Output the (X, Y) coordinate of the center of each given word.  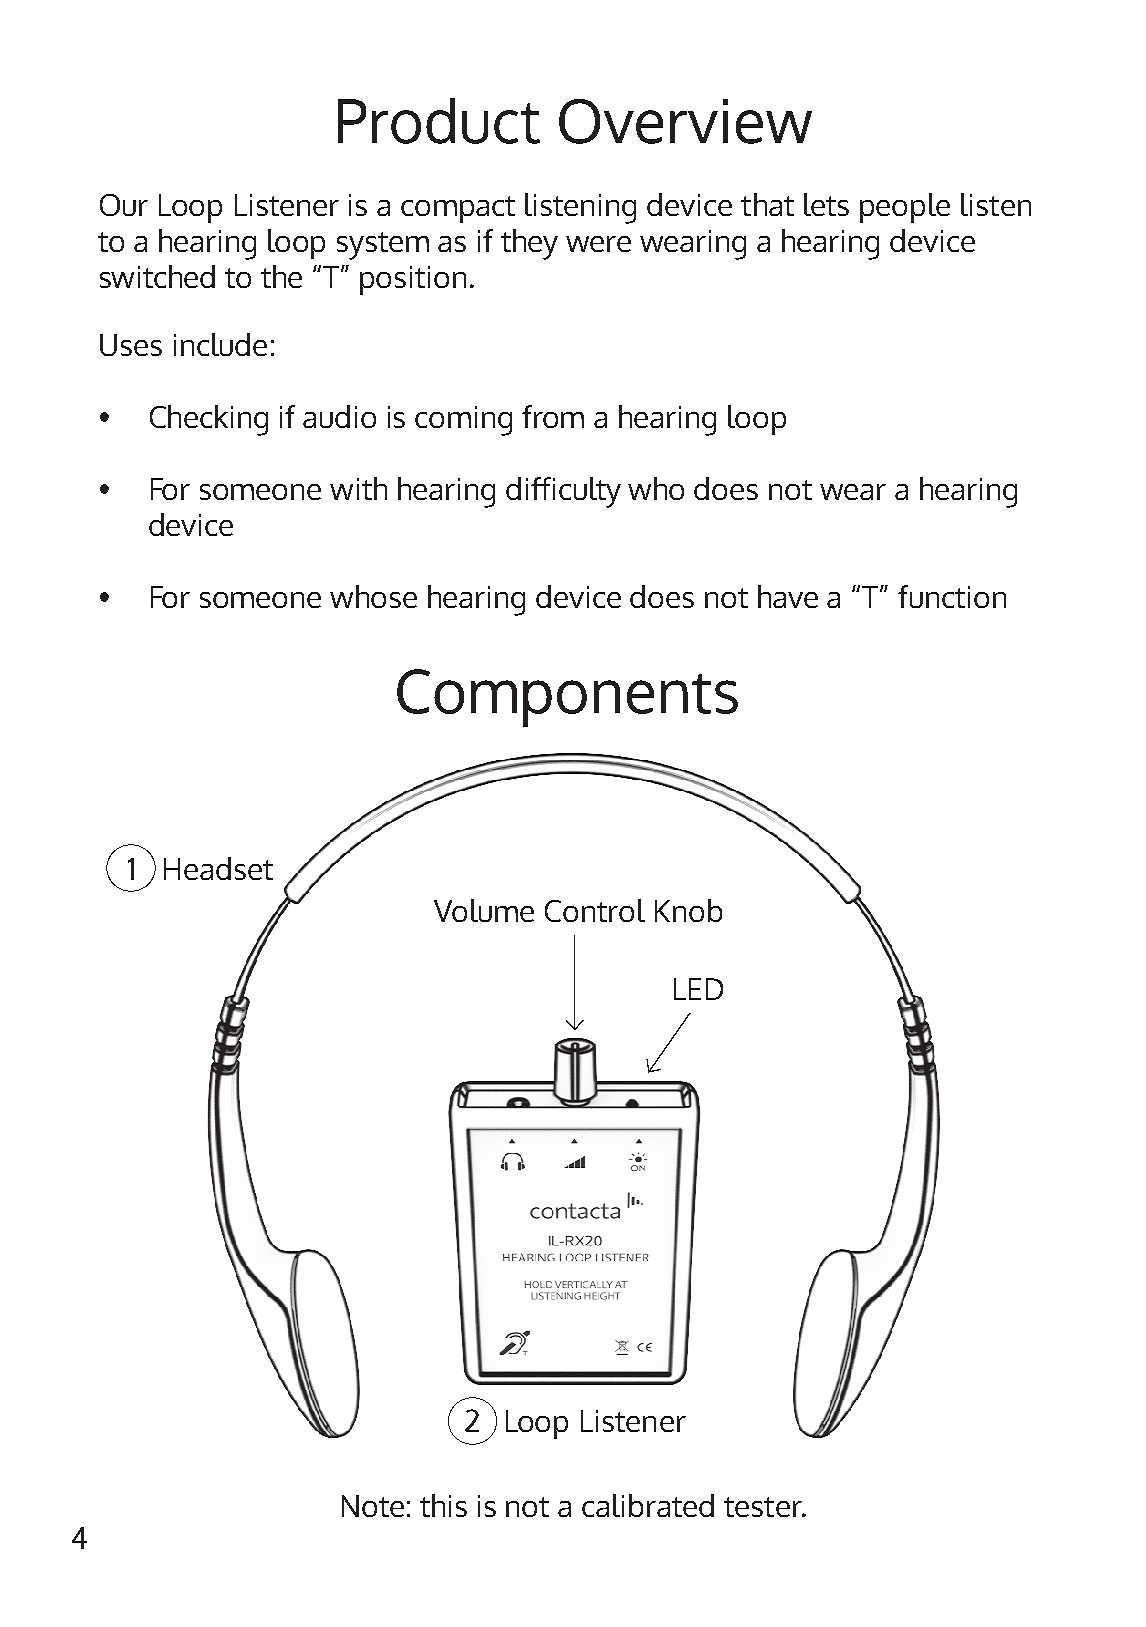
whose (373, 596)
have (788, 596)
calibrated (648, 1505)
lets (826, 204)
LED (698, 989)
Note (373, 1506)
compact (458, 209)
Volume (484, 910)
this (443, 1505)
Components (567, 698)
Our (124, 205)
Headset (218, 868)
